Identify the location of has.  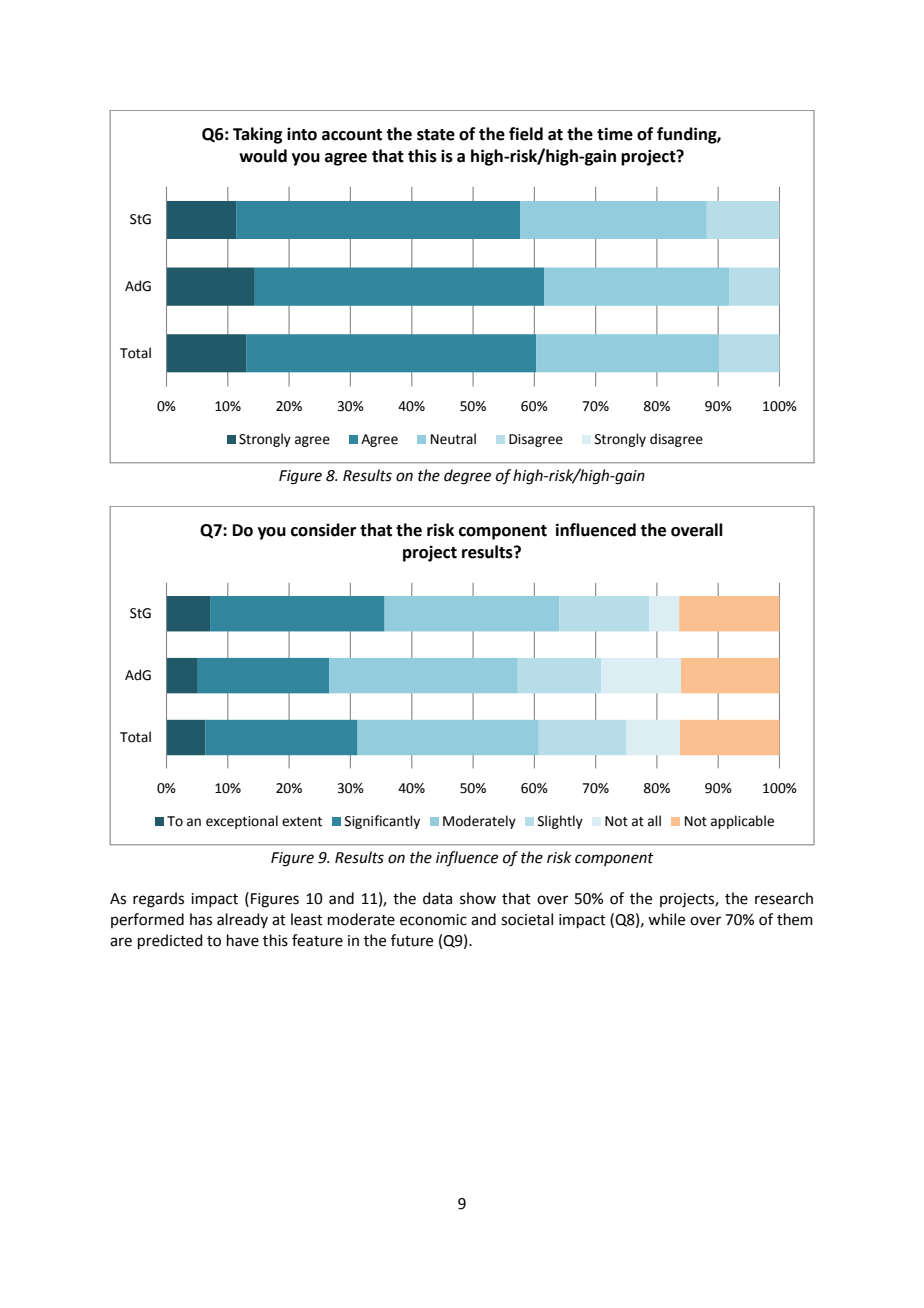
(201, 919).
